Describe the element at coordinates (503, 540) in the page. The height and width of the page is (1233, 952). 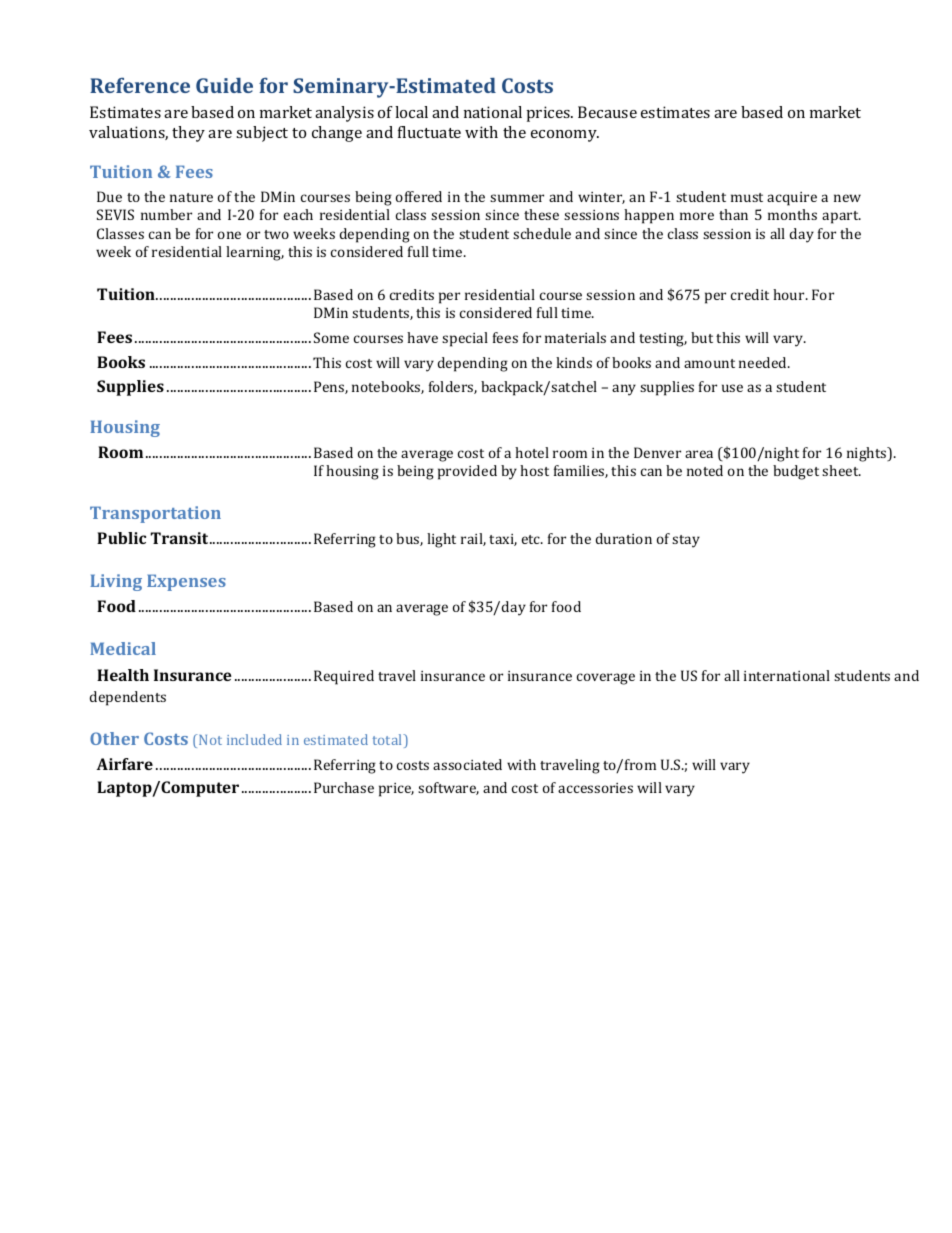
I see `taxi` at that location.
